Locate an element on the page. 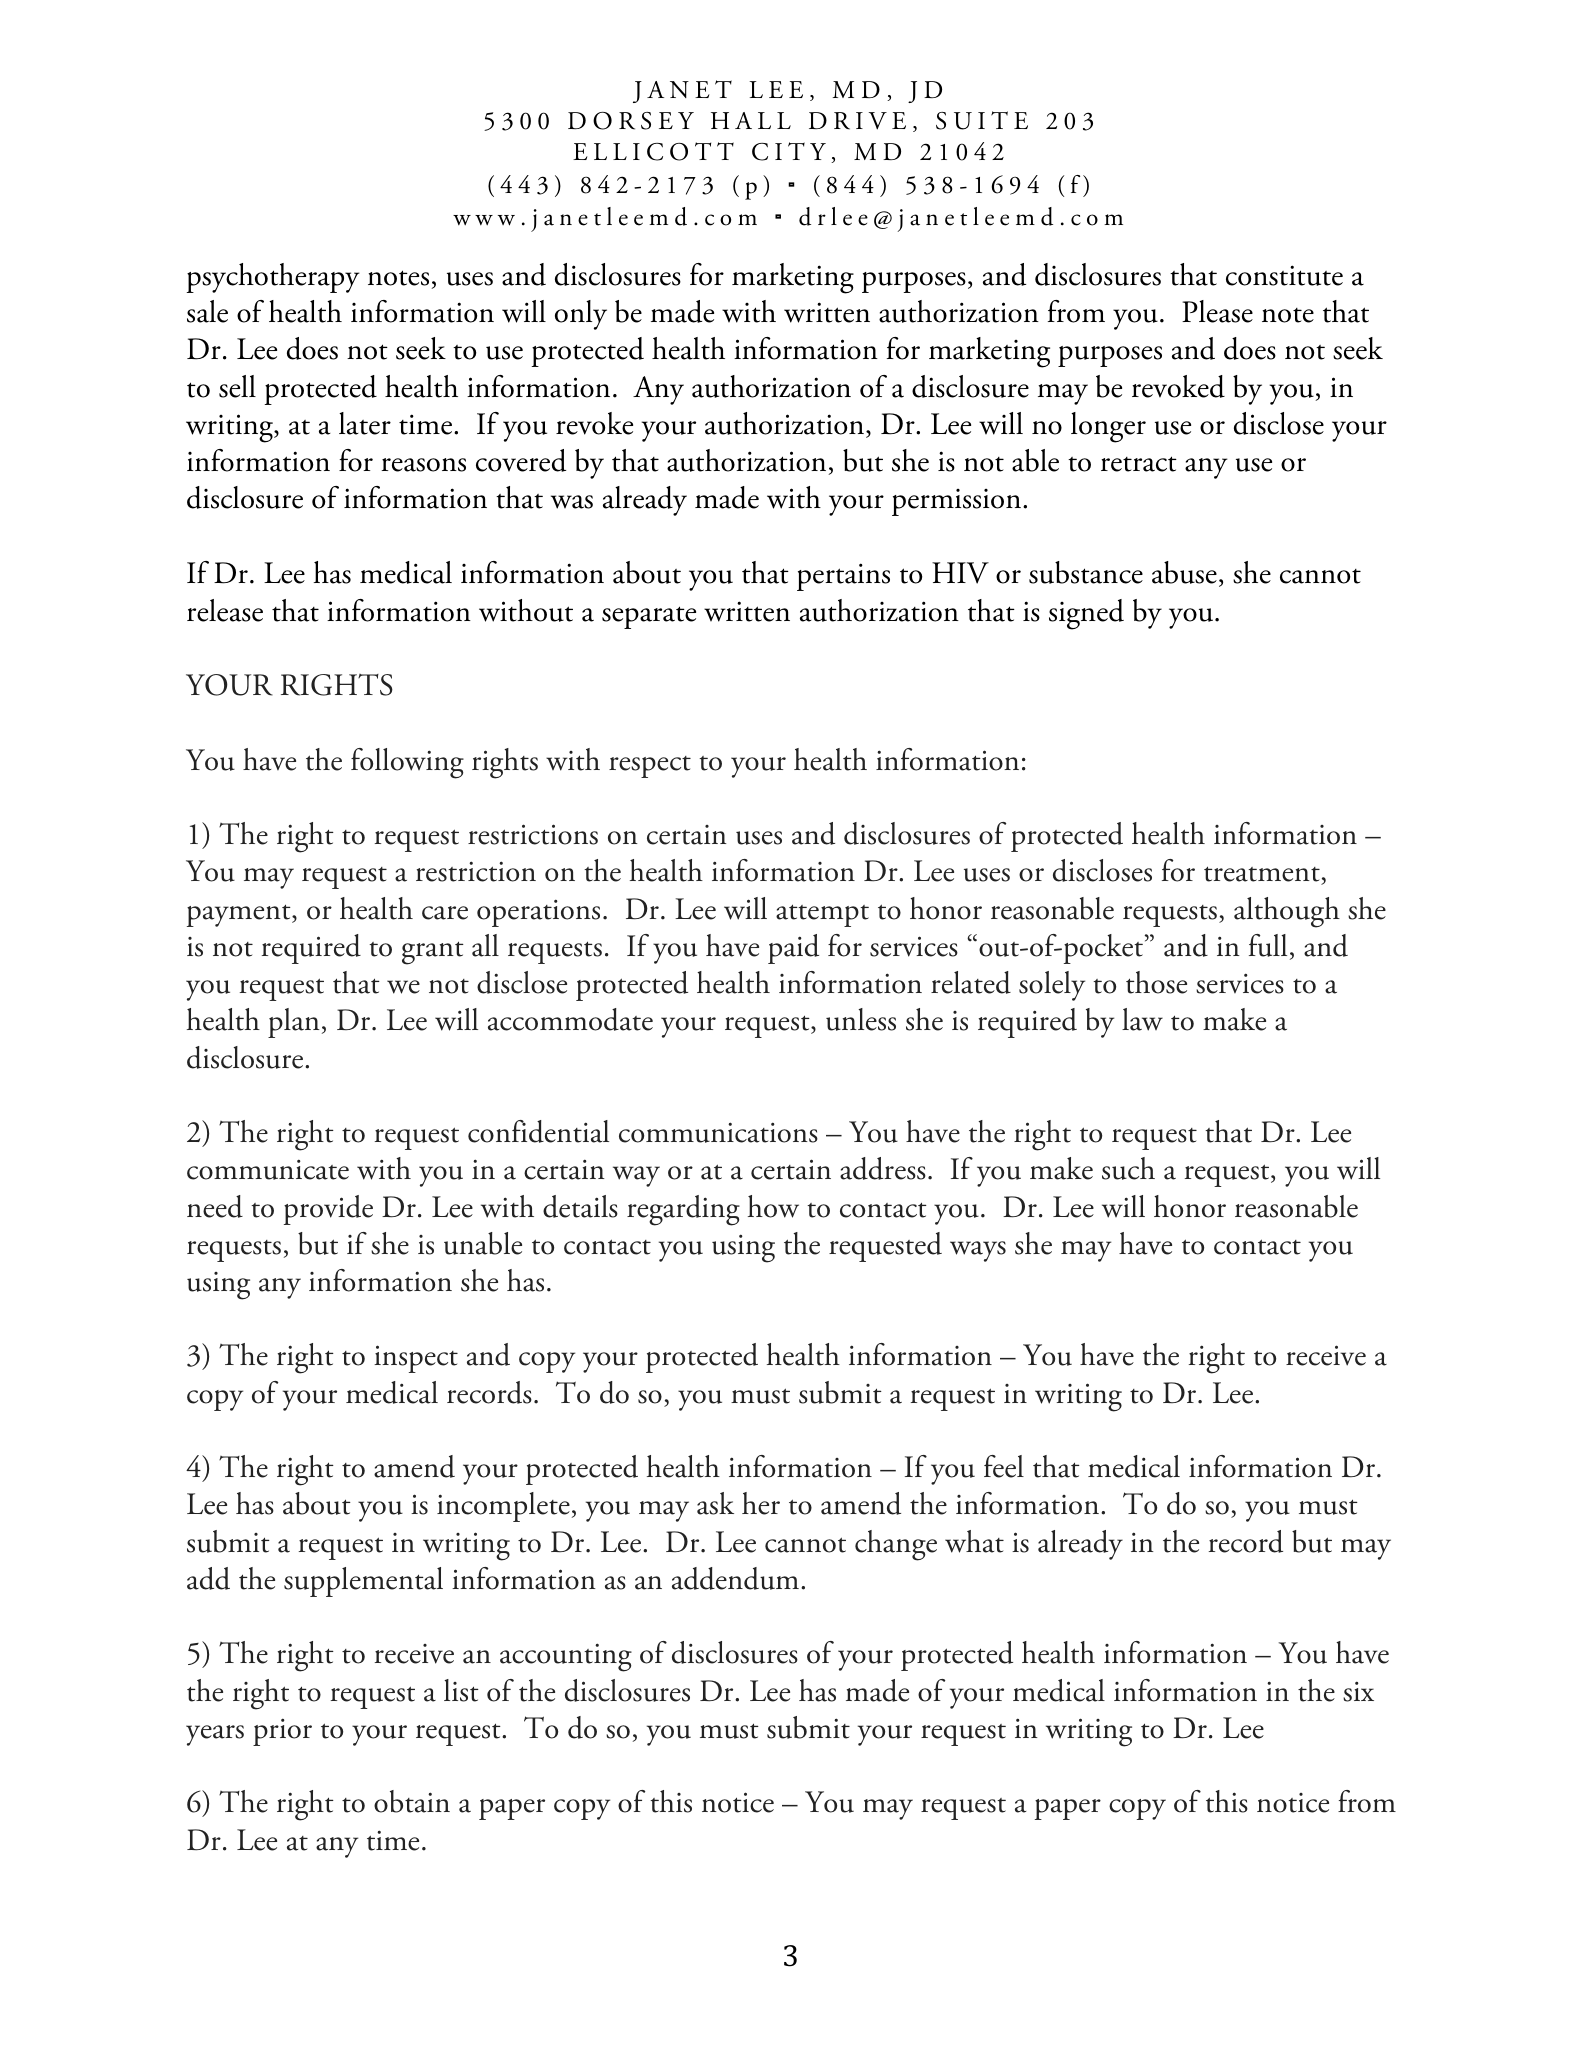 The height and width of the page is (2048, 1583). inspect is located at coordinates (416, 1359).
